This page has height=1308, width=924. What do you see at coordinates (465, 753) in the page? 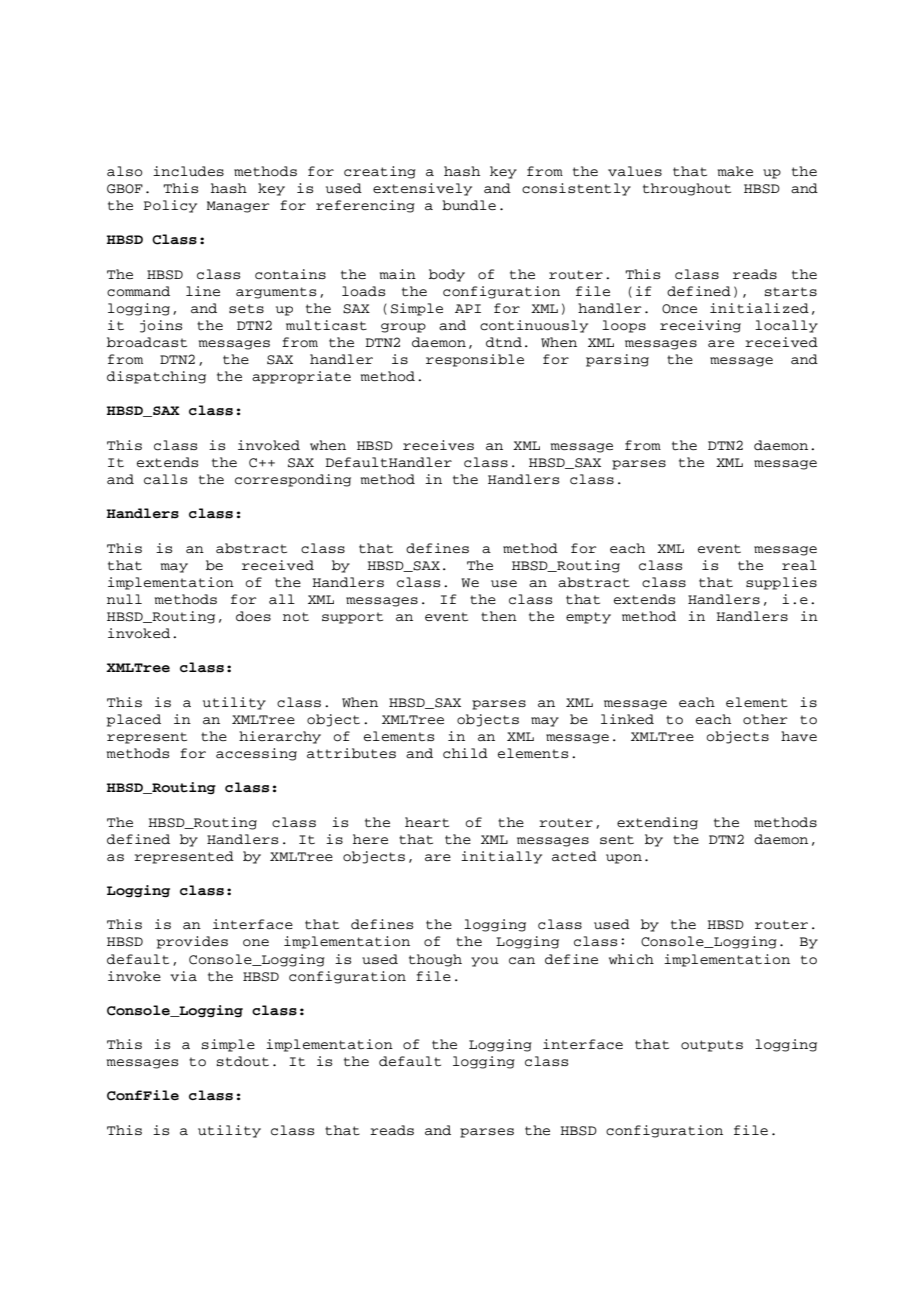
I see `child` at bounding box center [465, 753].
